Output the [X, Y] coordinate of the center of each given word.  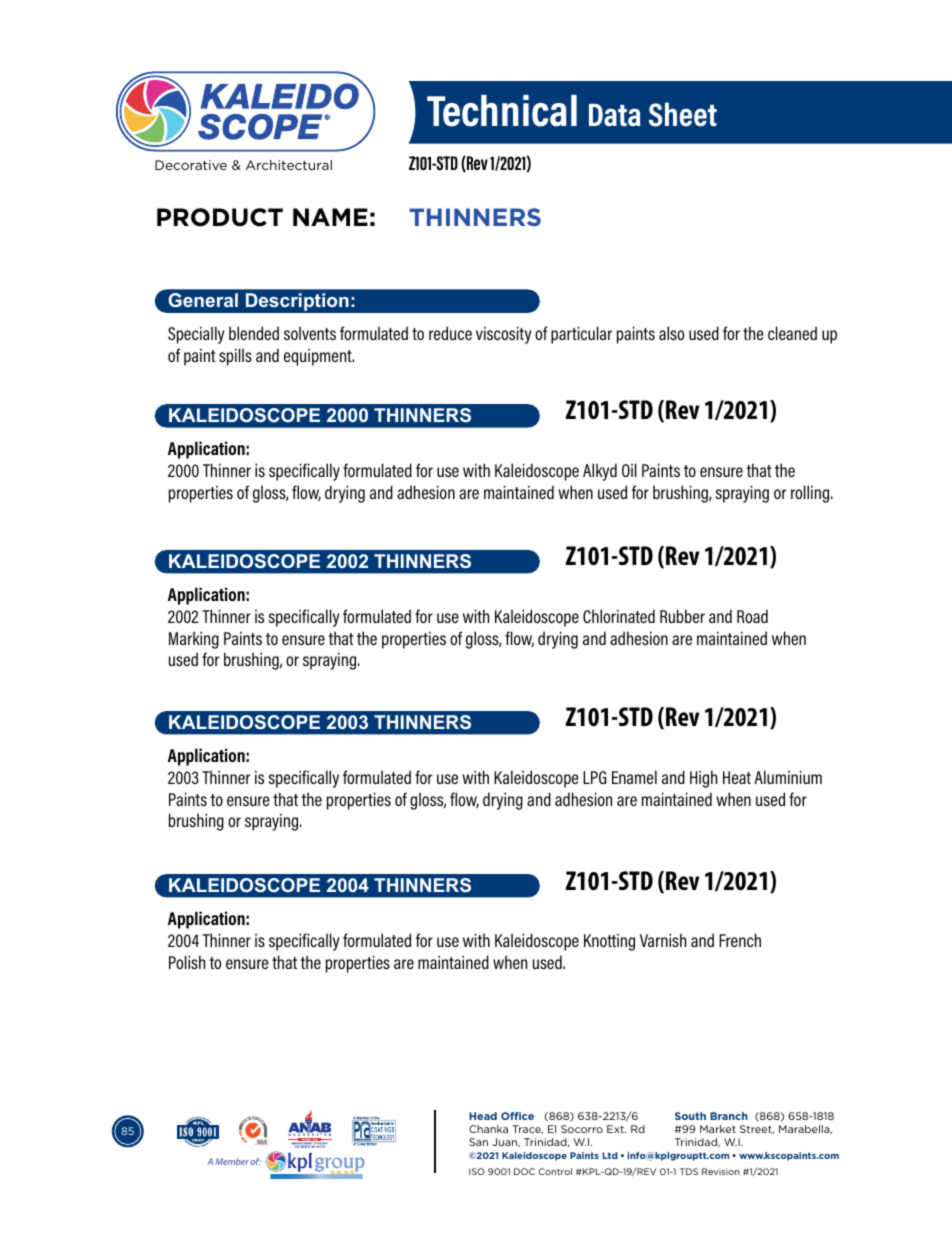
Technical [502, 111]
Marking [194, 640]
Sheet [683, 114]
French [740, 940]
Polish [187, 962]
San [478, 1142]
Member [232, 1161]
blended [254, 333]
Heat [737, 777]
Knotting [609, 942]
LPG [595, 777]
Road [752, 616]
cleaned [792, 333]
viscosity [504, 335]
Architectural [289, 165]
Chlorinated [619, 616]
